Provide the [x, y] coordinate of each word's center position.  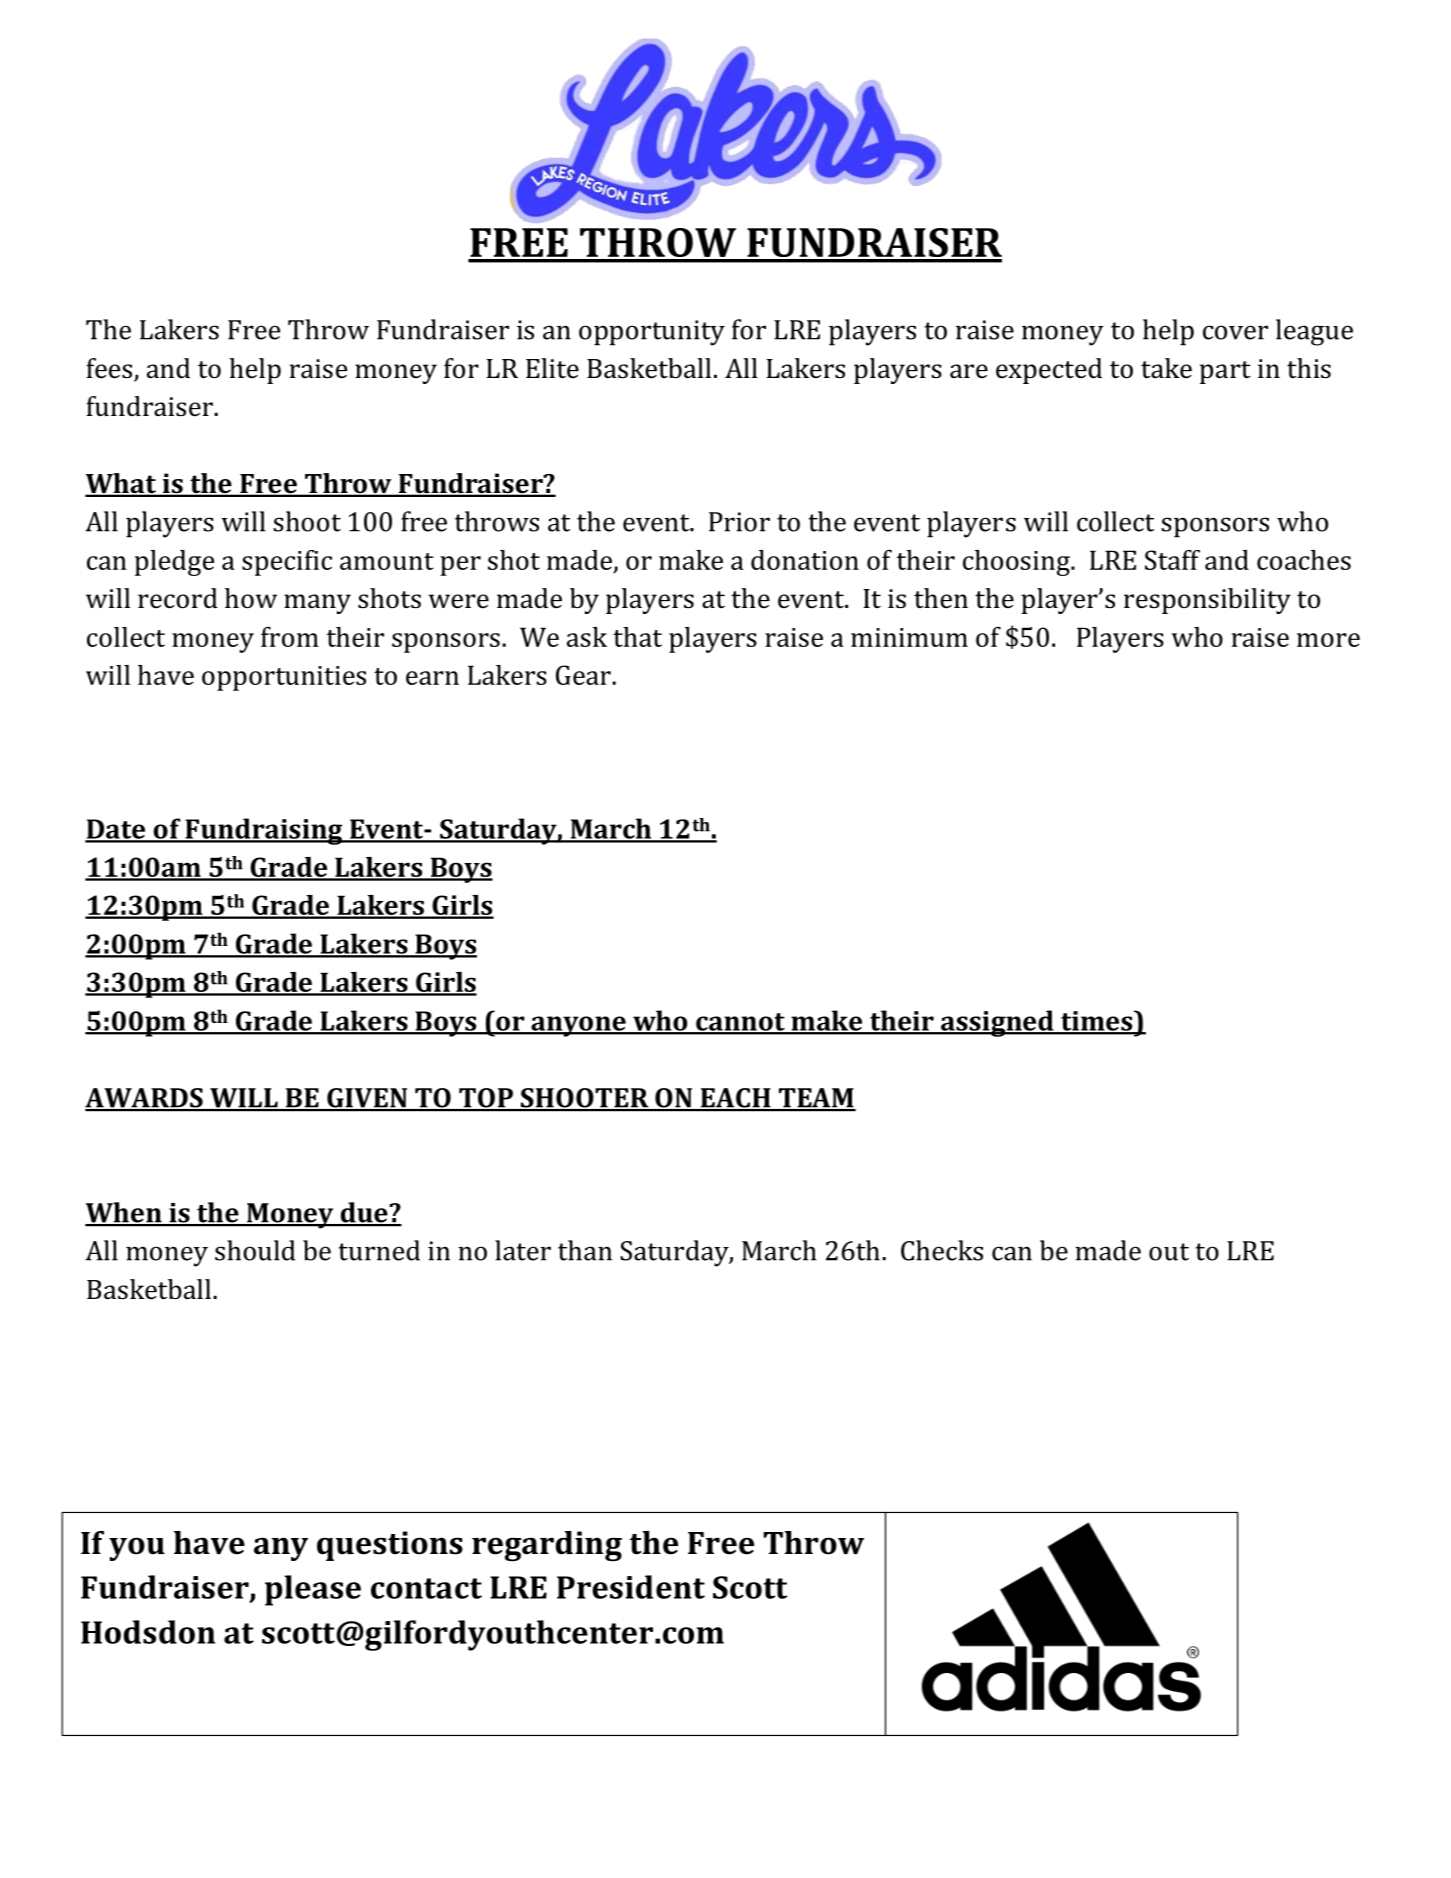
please [313, 1590]
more [1328, 640]
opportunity [652, 333]
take [1166, 368]
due [364, 1213]
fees [110, 369]
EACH [735, 1099]
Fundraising [264, 831]
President [631, 1587]
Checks [942, 1250]
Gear [584, 675]
